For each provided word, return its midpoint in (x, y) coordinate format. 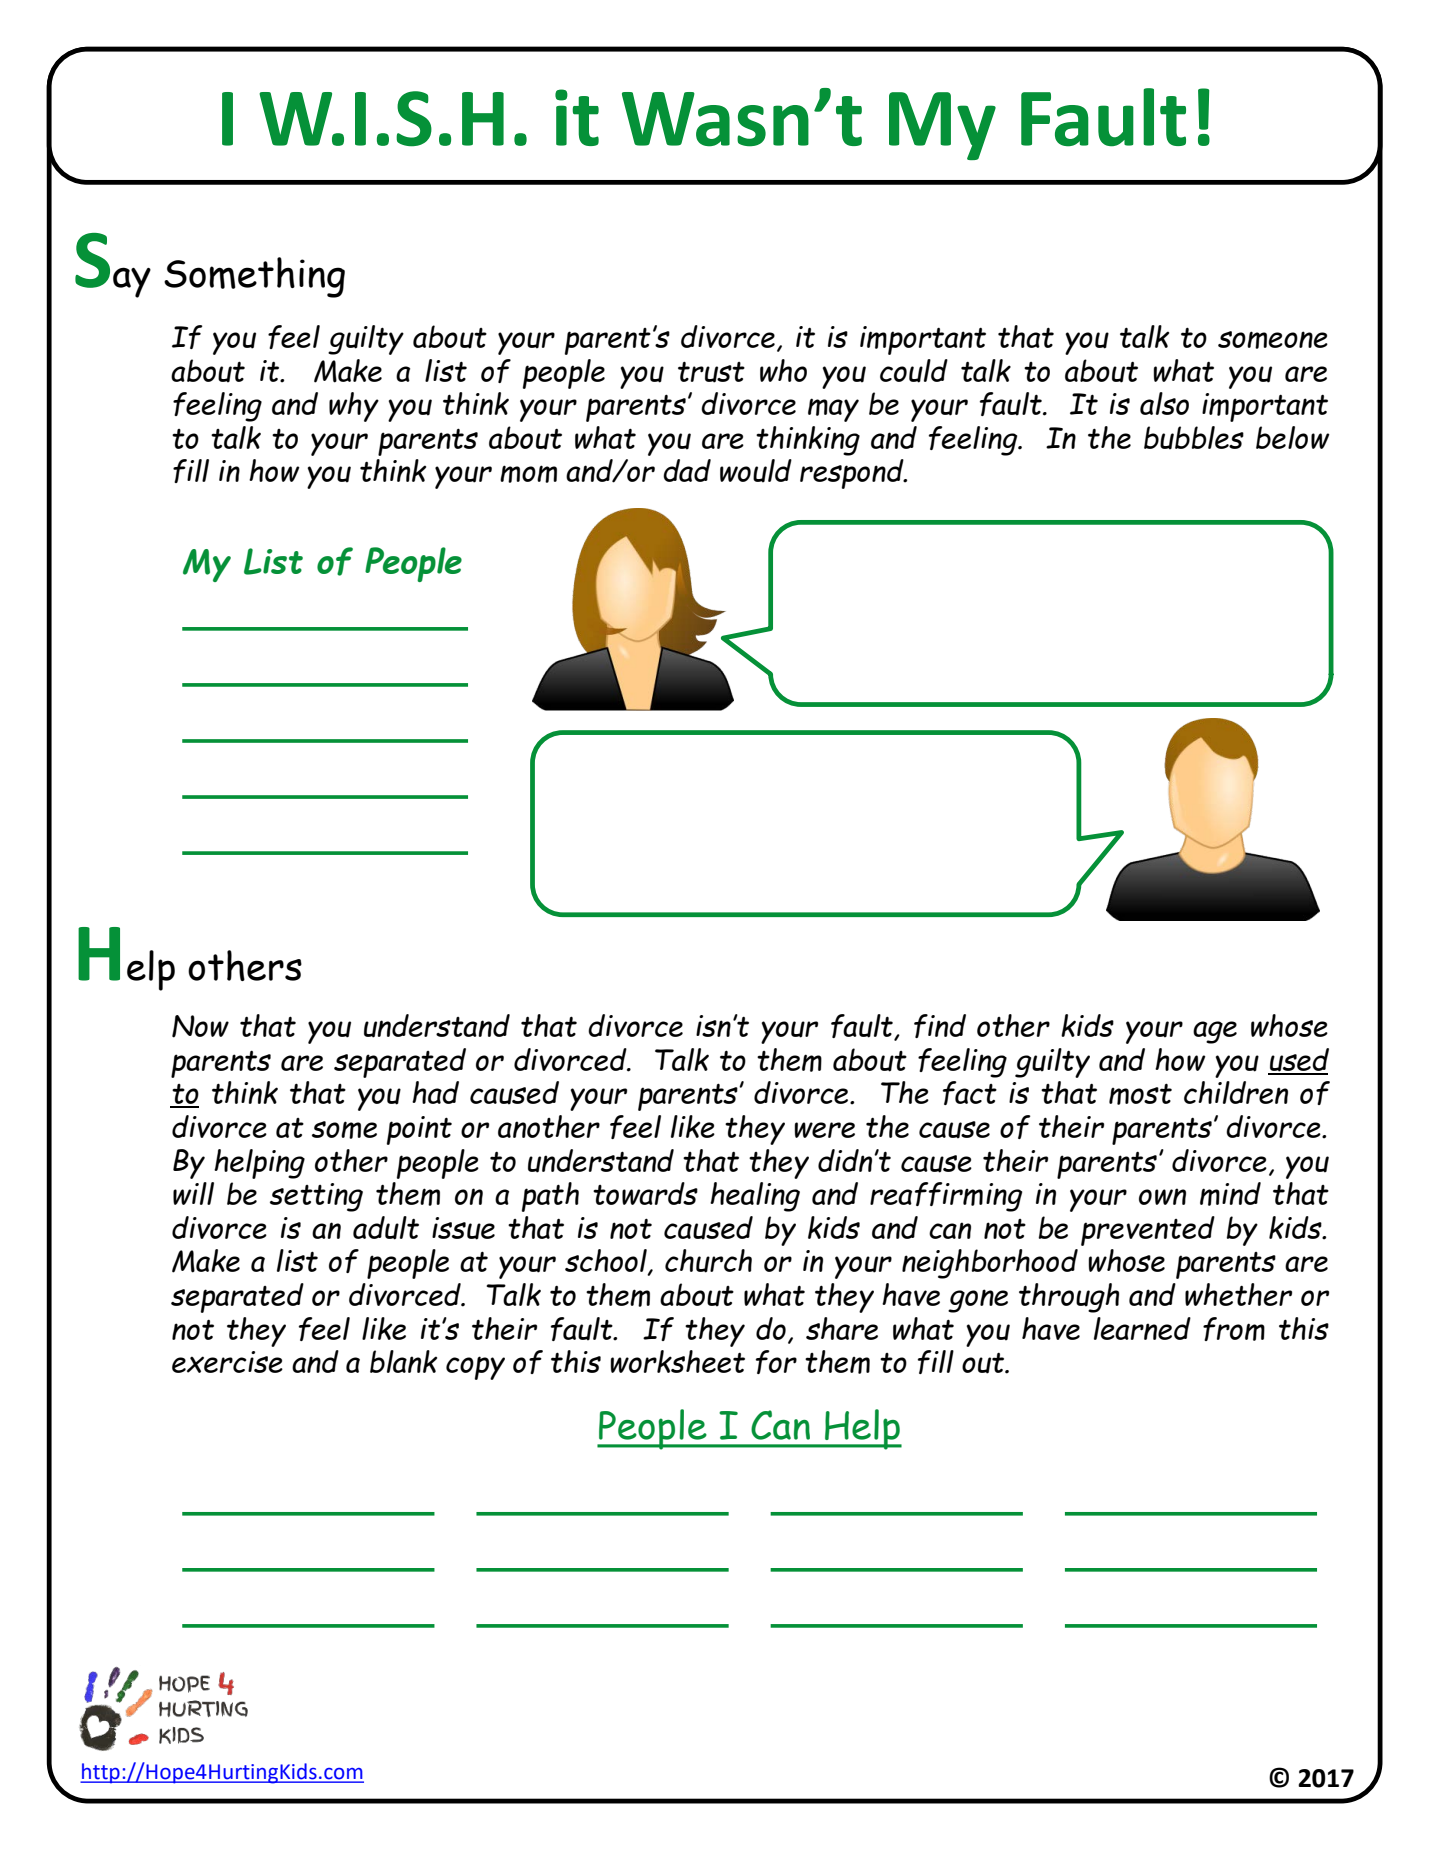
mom (528, 474)
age (1215, 1032)
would (756, 471)
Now (200, 1026)
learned (1142, 1328)
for (776, 1362)
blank (403, 1361)
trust (711, 372)
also (1164, 403)
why (354, 407)
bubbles (1194, 438)
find (940, 1026)
